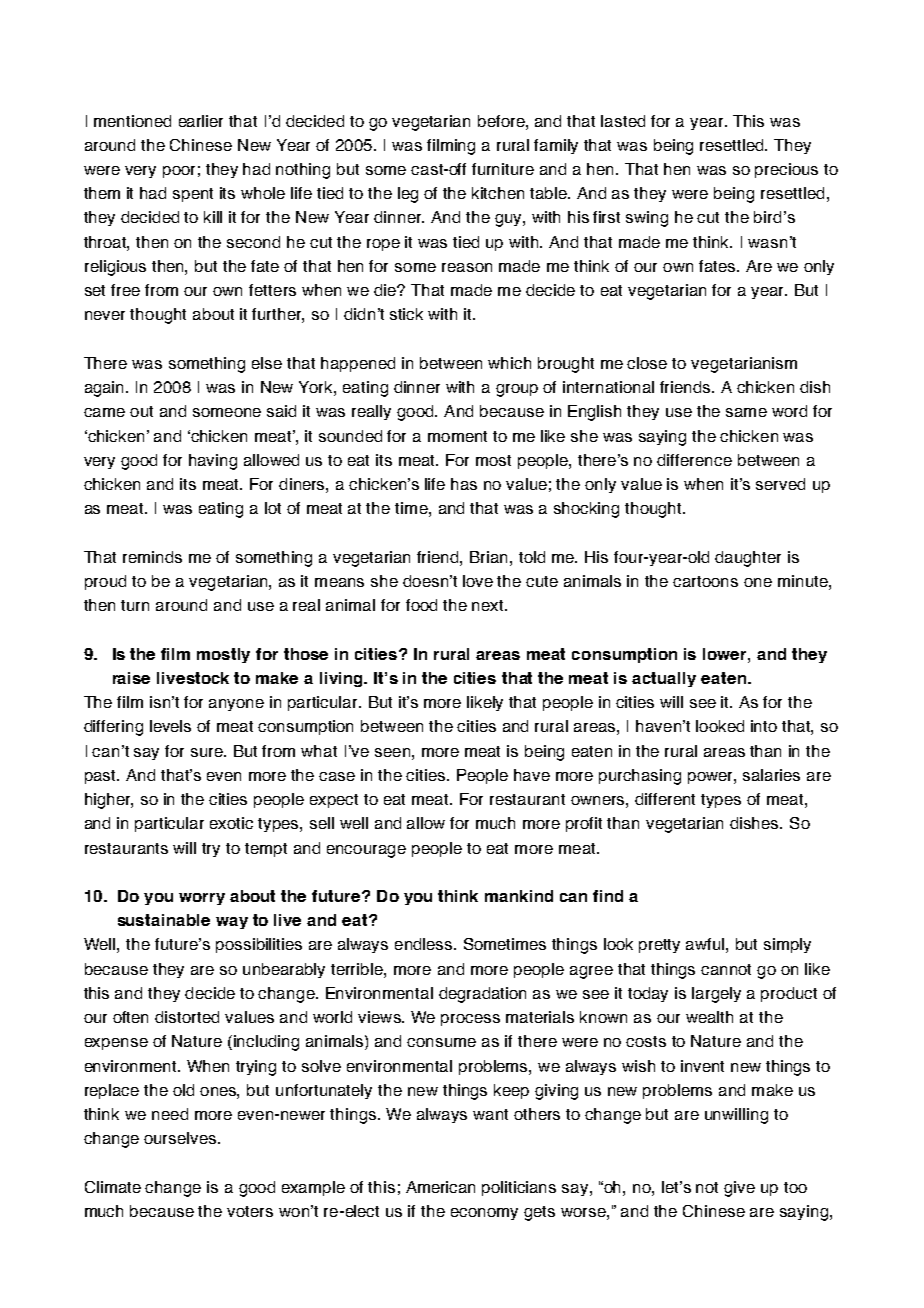 The width and height of the screenshot is (924, 1308). Describe the element at coordinates (131, 678) in the screenshot. I see `raise` at that location.
